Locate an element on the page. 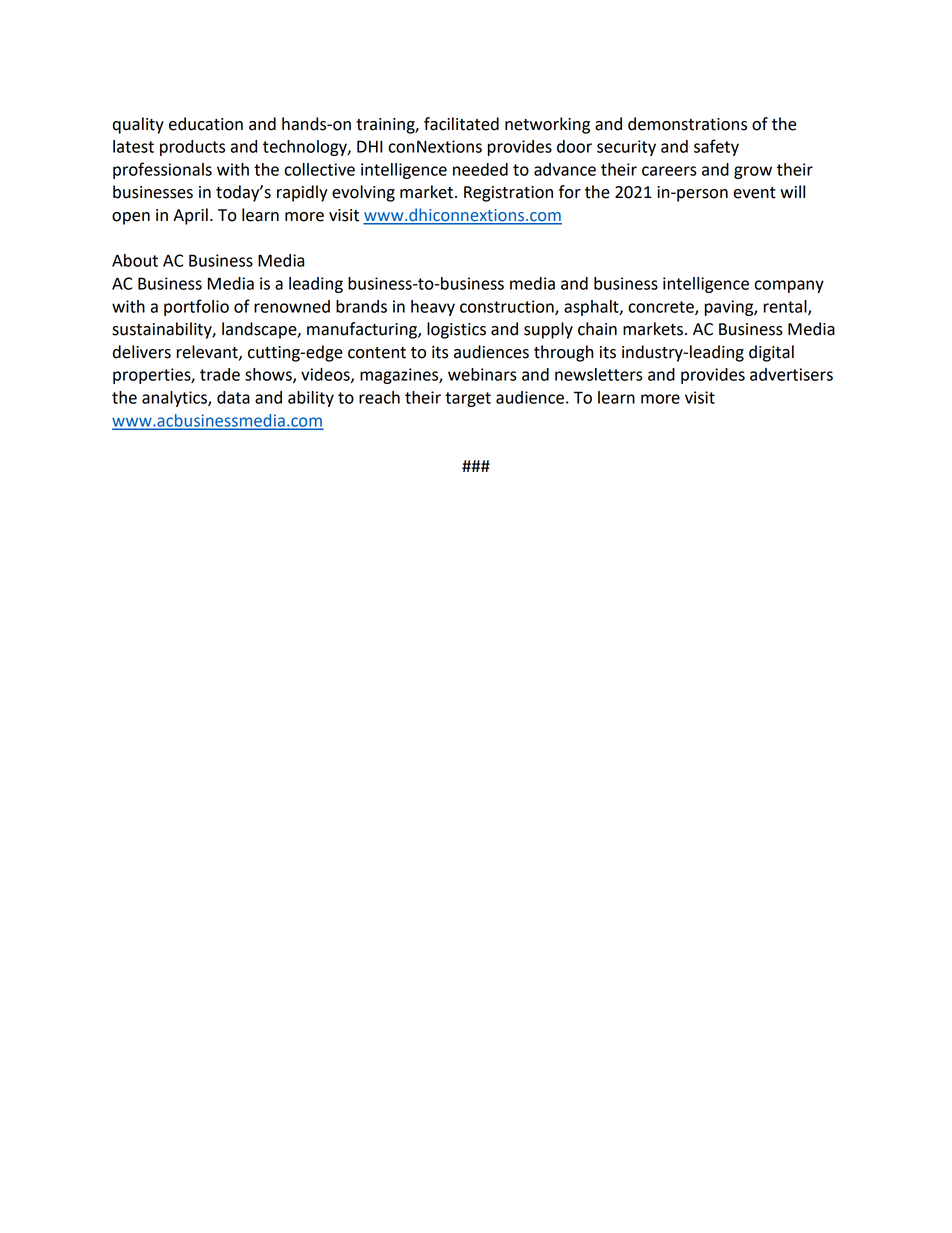  heavy is located at coordinates (433, 308).
